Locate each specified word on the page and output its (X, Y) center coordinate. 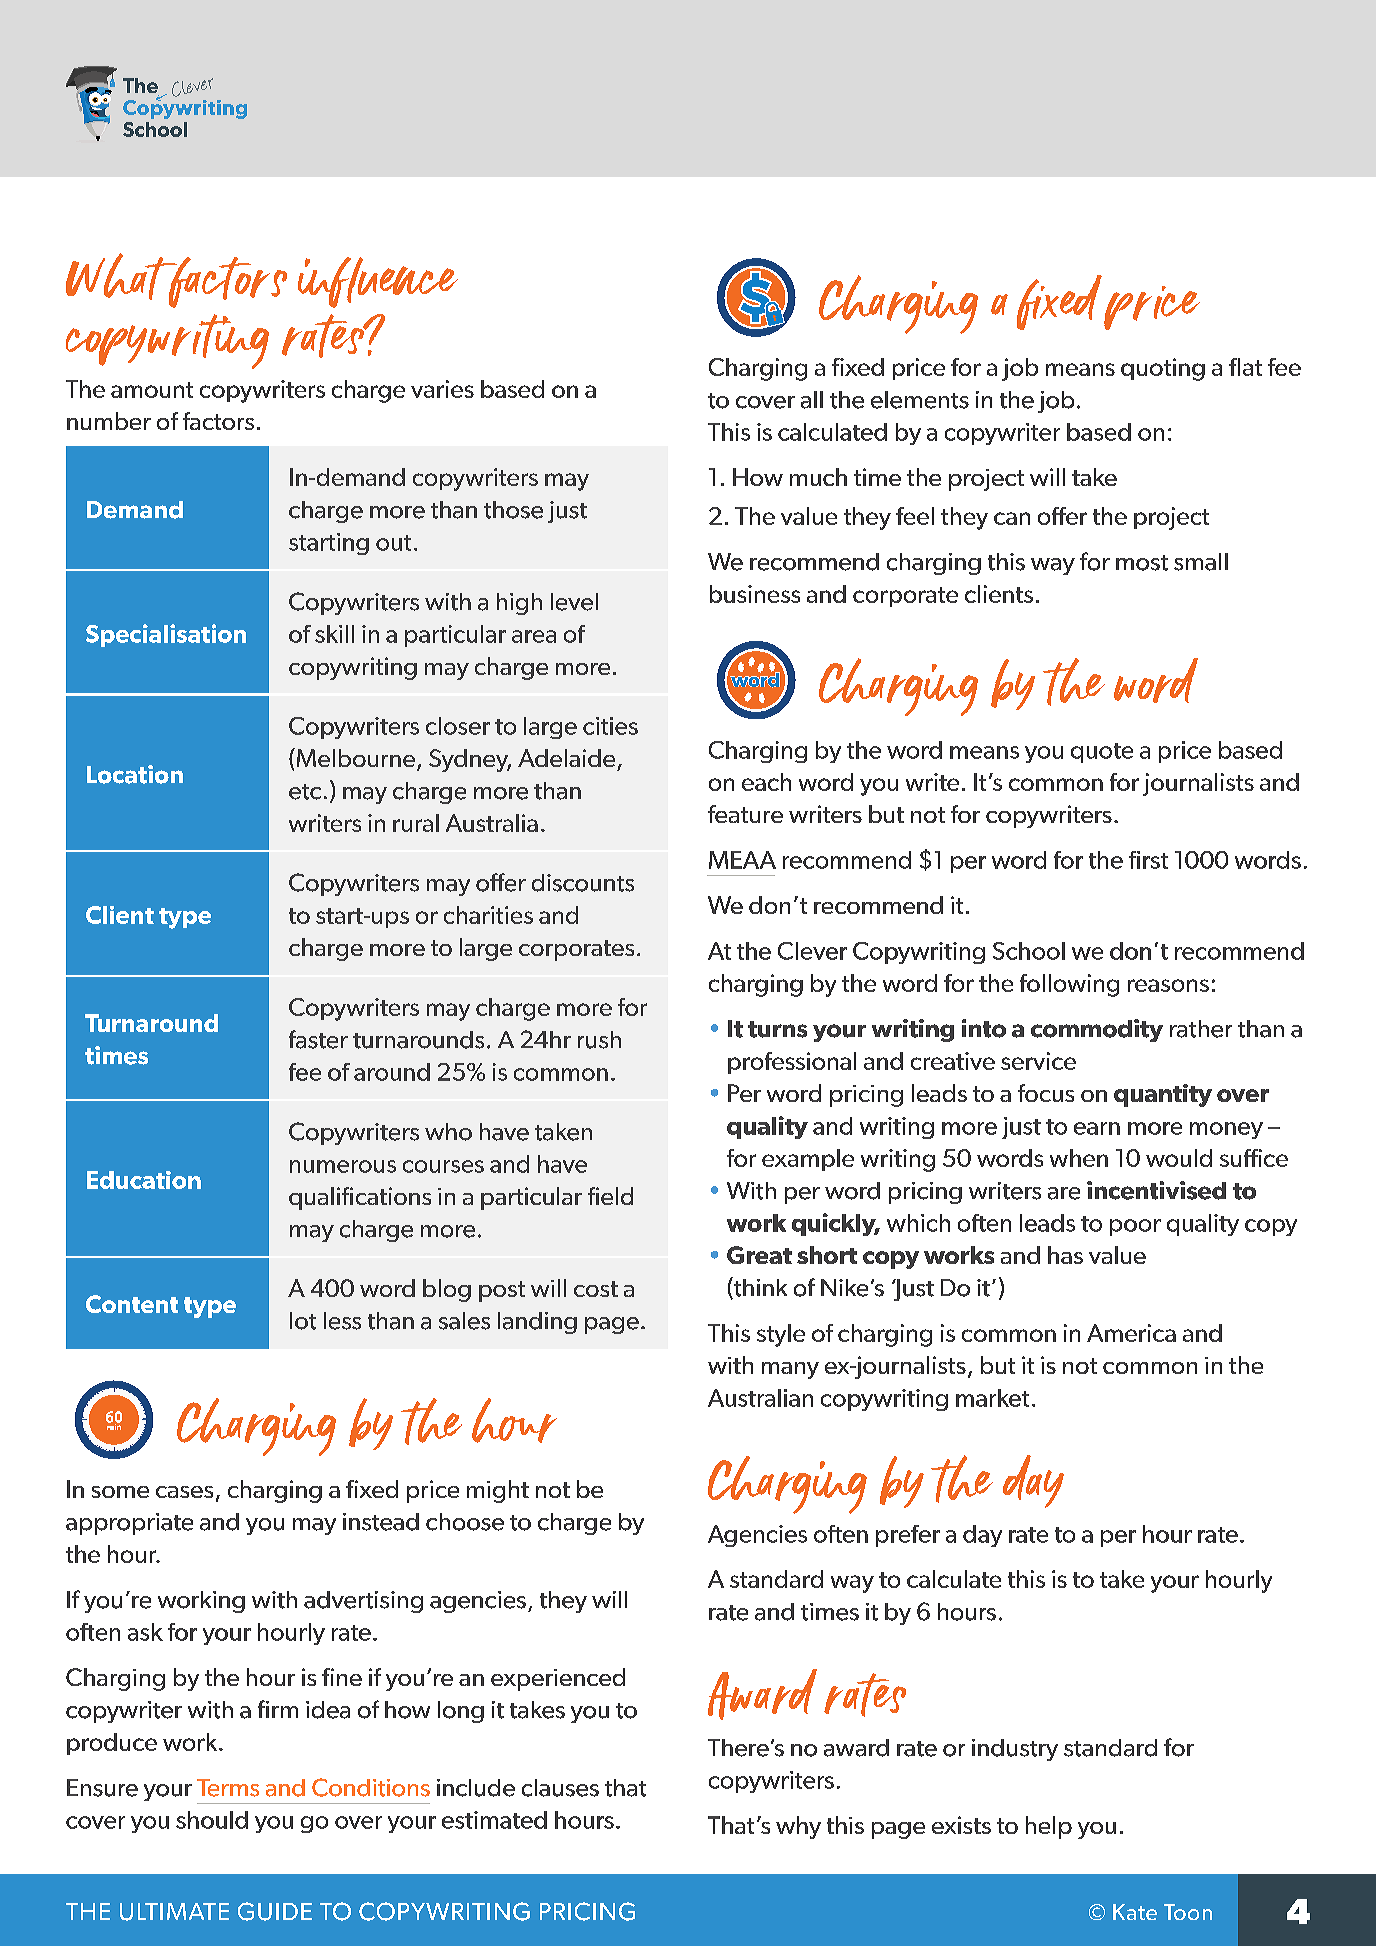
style (781, 1335)
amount (152, 390)
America (1131, 1333)
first (1148, 860)
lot (303, 1321)
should (212, 1820)
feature (745, 814)
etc (305, 792)
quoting (1163, 369)
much (818, 477)
